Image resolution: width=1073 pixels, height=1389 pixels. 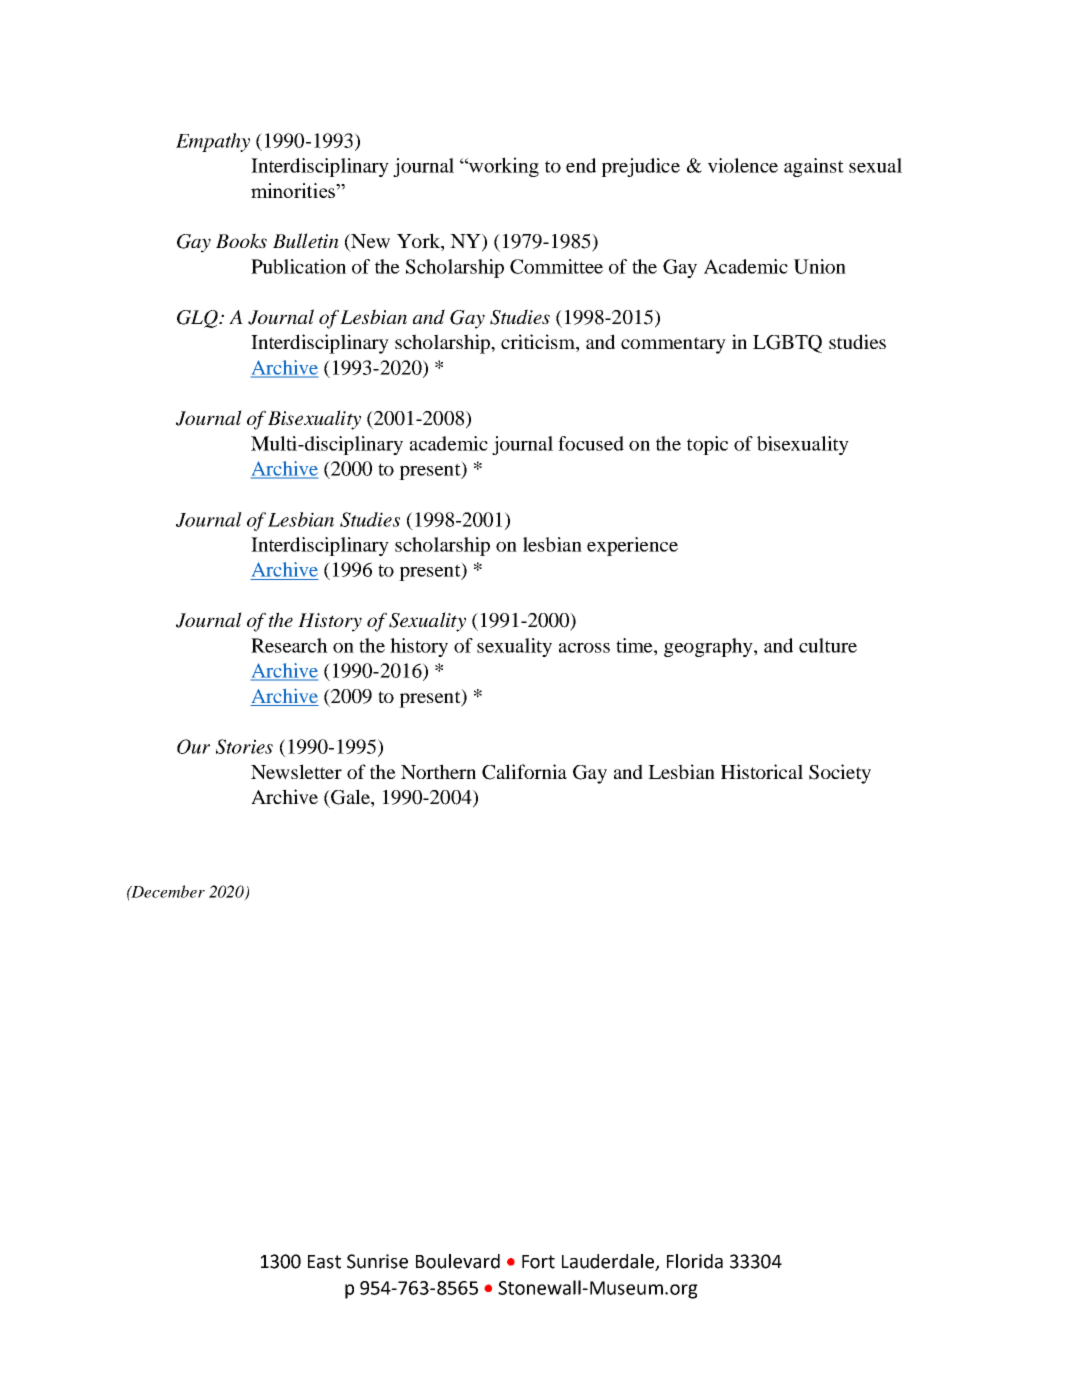 I want to click on minorities, so click(x=294, y=190).
